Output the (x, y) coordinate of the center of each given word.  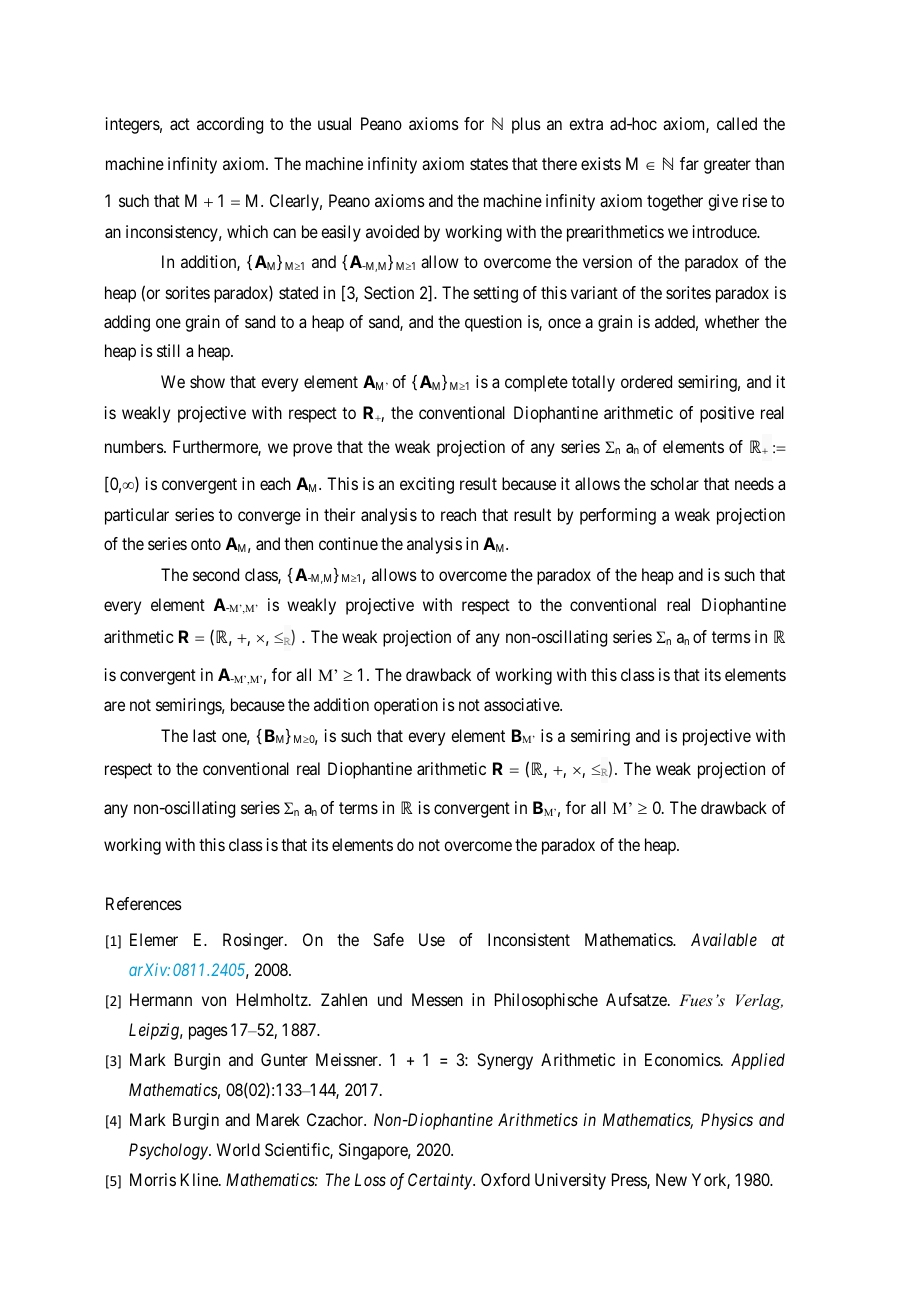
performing (618, 516)
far (689, 163)
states (489, 164)
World (238, 1149)
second (216, 574)
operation (406, 706)
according (230, 125)
